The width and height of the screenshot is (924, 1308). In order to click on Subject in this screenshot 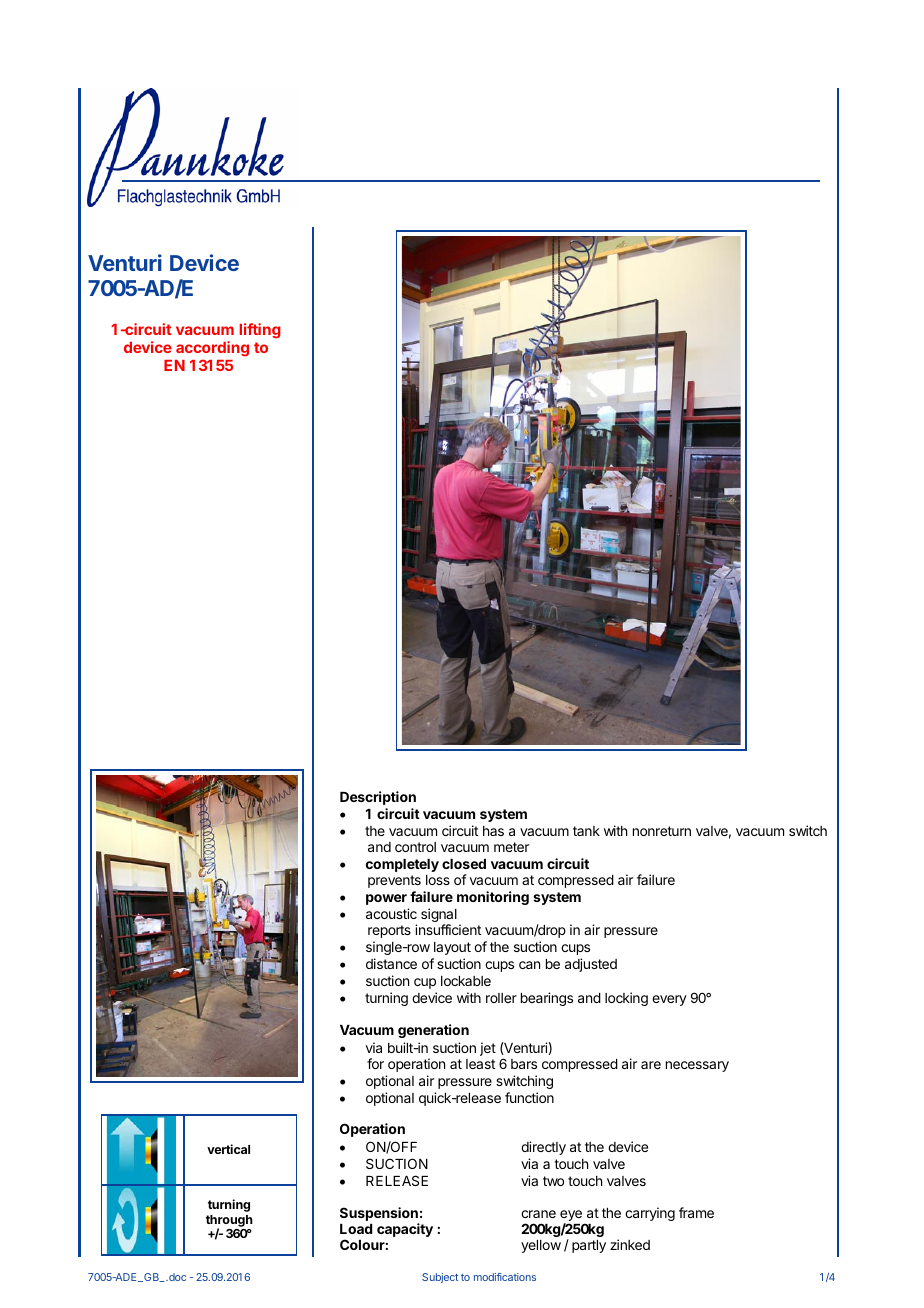, I will do `click(440, 1278)`.
